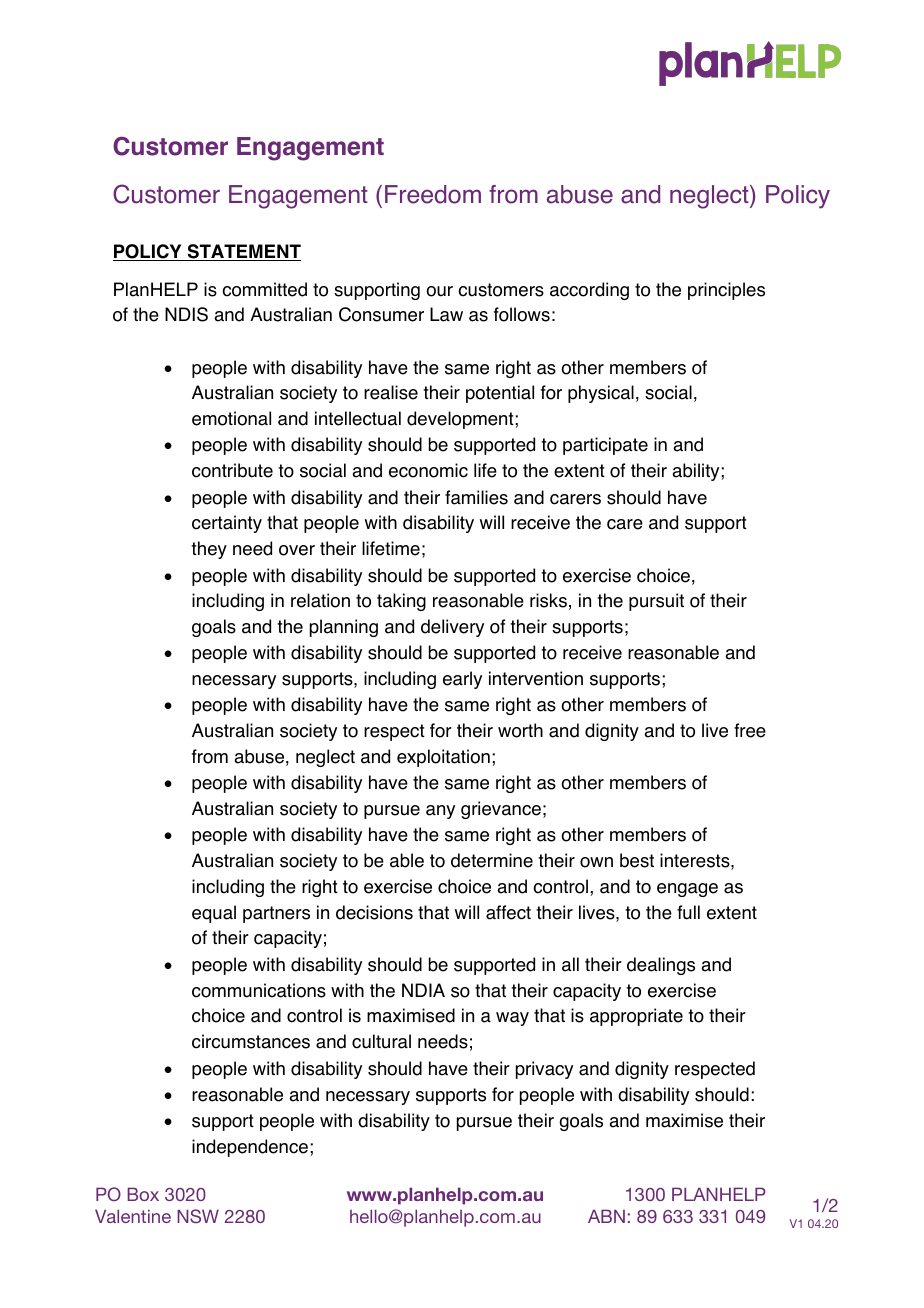 The width and height of the screenshot is (924, 1308). What do you see at coordinates (520, 730) in the screenshot?
I see `worth` at bounding box center [520, 730].
